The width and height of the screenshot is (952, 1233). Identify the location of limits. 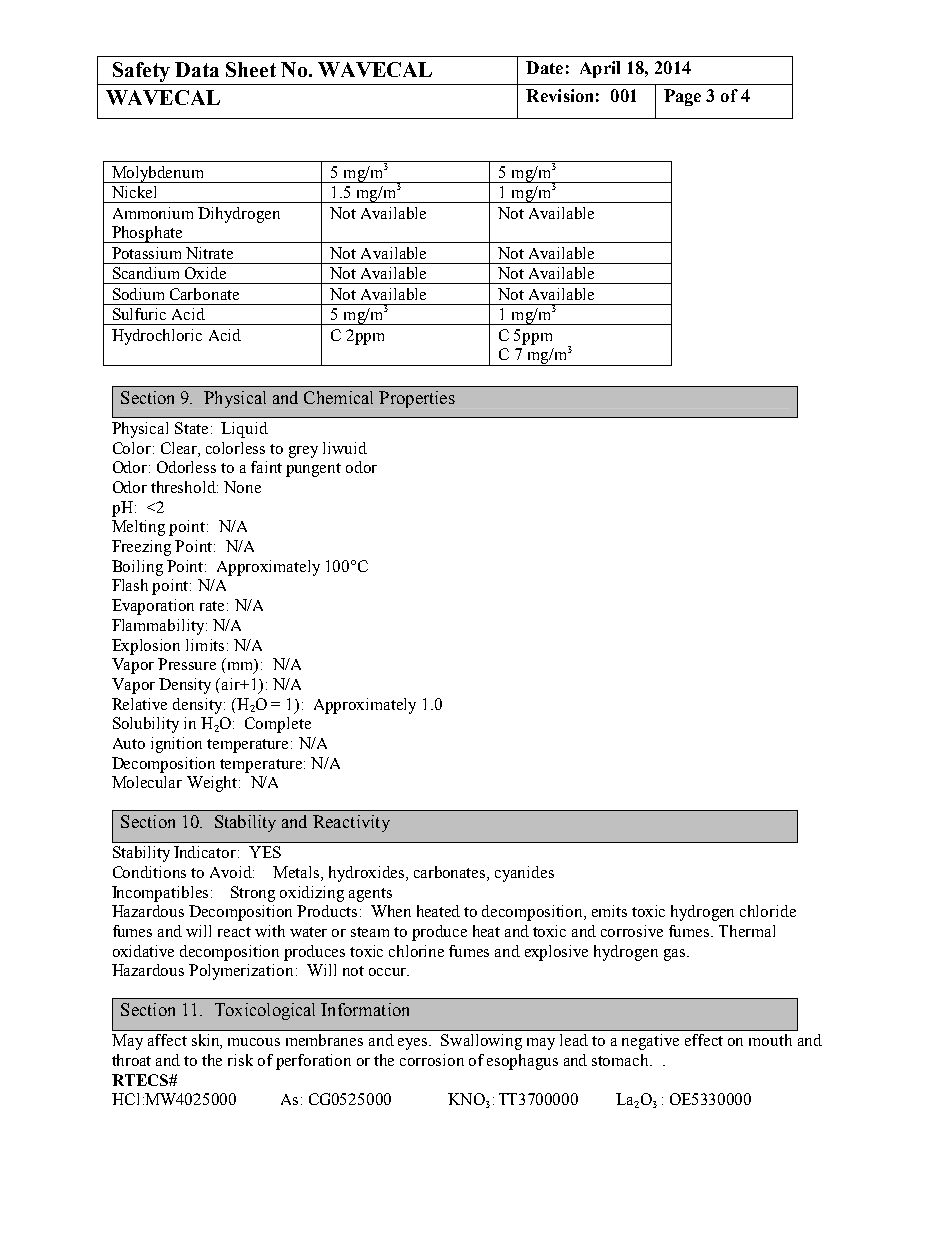
(205, 645).
